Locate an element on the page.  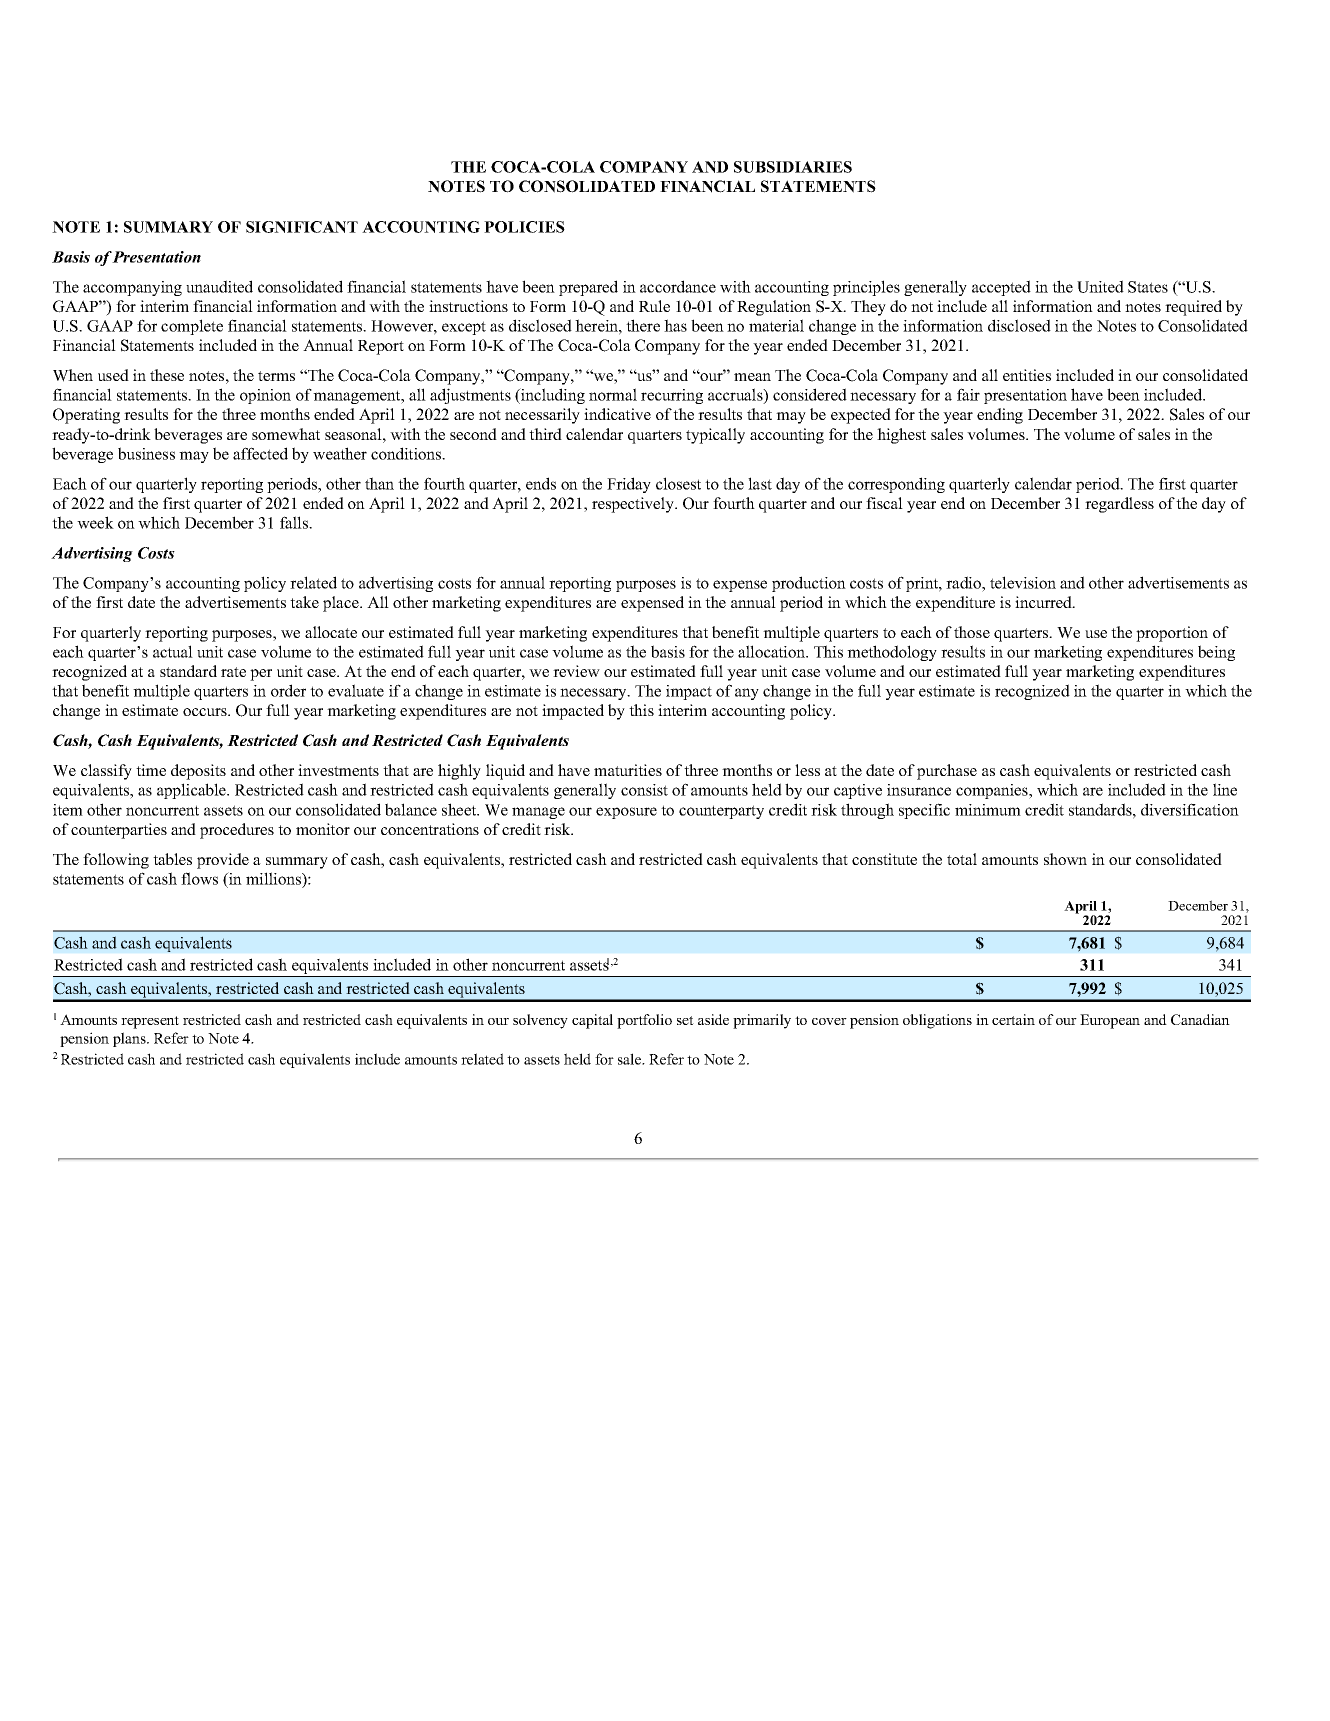
respectively is located at coordinates (634, 505).
